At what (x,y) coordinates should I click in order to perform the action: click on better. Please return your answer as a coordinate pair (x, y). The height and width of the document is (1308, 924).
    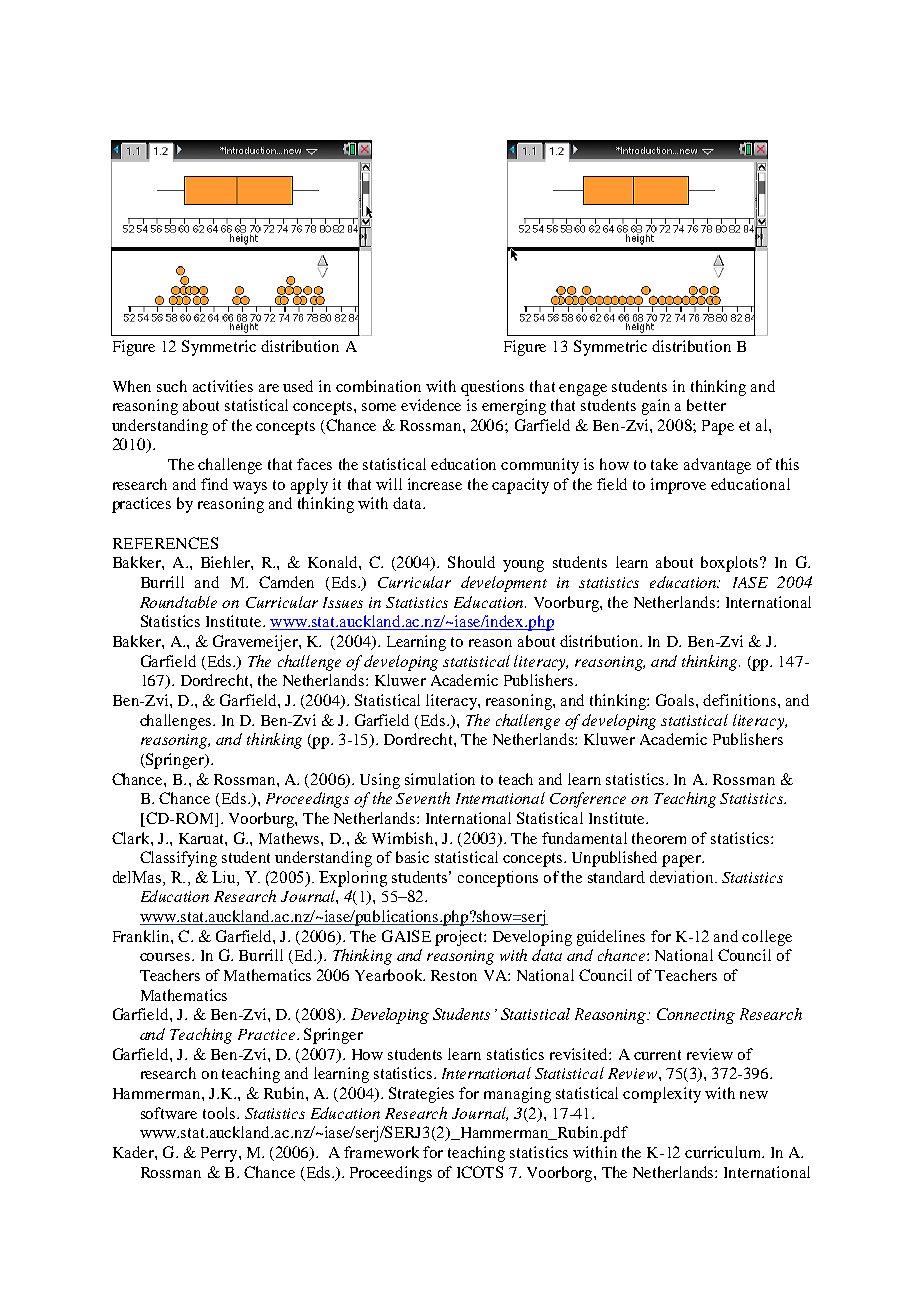
    Looking at the image, I should click on (706, 405).
